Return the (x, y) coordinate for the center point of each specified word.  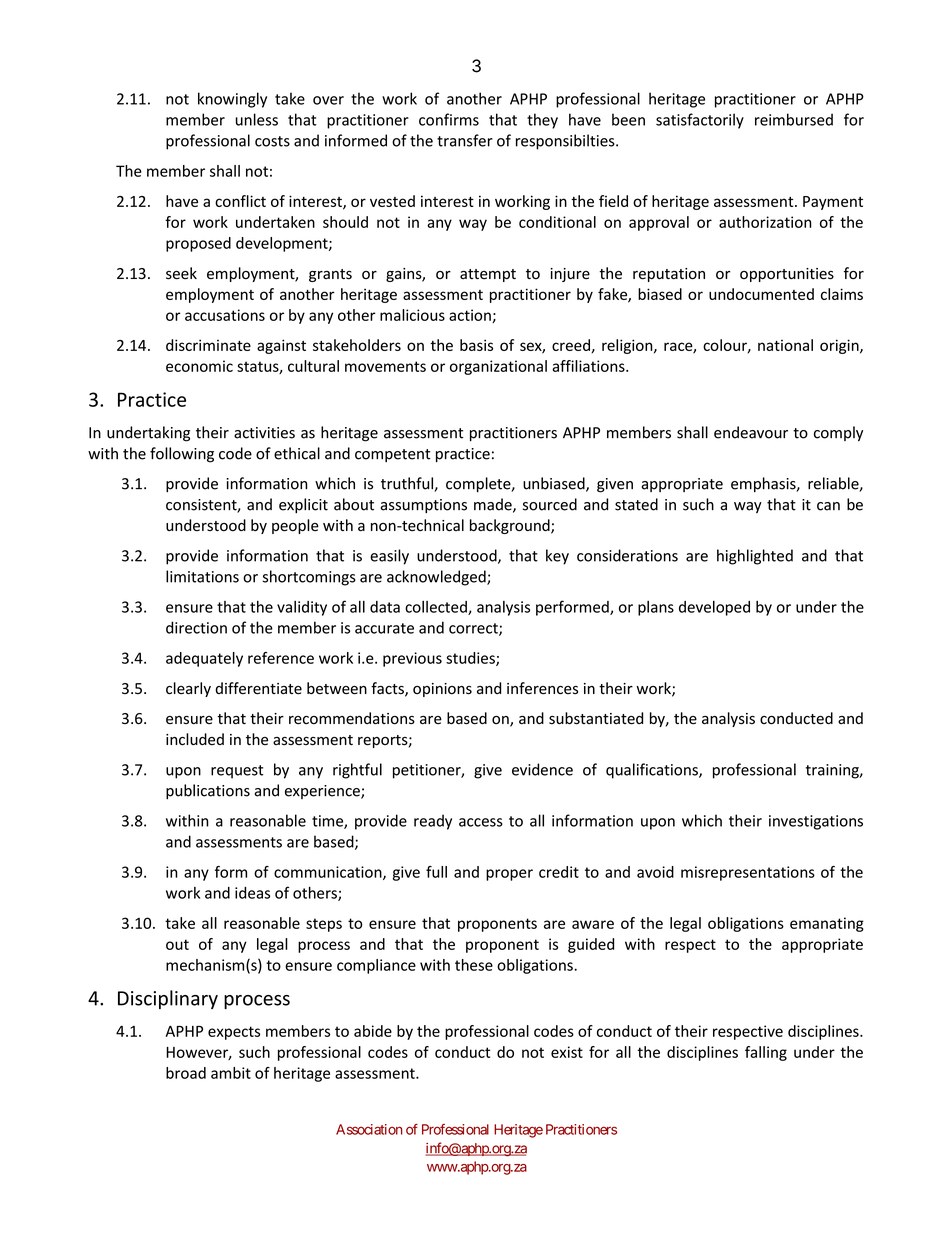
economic (199, 366)
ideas (252, 893)
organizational (498, 367)
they (542, 121)
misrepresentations (748, 873)
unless (257, 119)
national (785, 345)
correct (474, 629)
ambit (231, 1073)
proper (509, 875)
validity (302, 608)
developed (714, 608)
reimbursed (794, 119)
